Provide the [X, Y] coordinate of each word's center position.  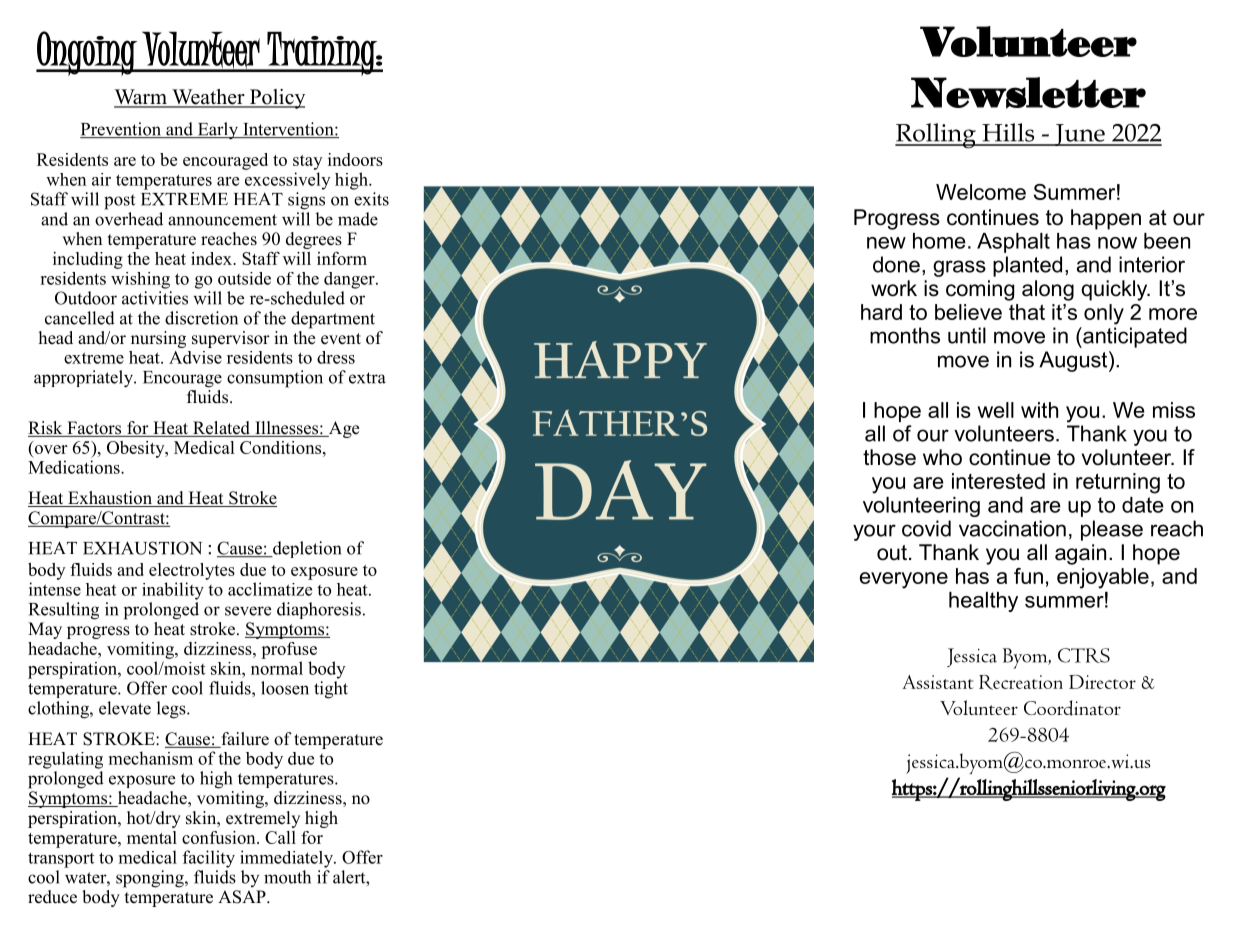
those [889, 457]
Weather [208, 98]
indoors [355, 159]
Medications [75, 467]
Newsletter [1028, 93]
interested [998, 481]
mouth [287, 877]
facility [209, 859]
